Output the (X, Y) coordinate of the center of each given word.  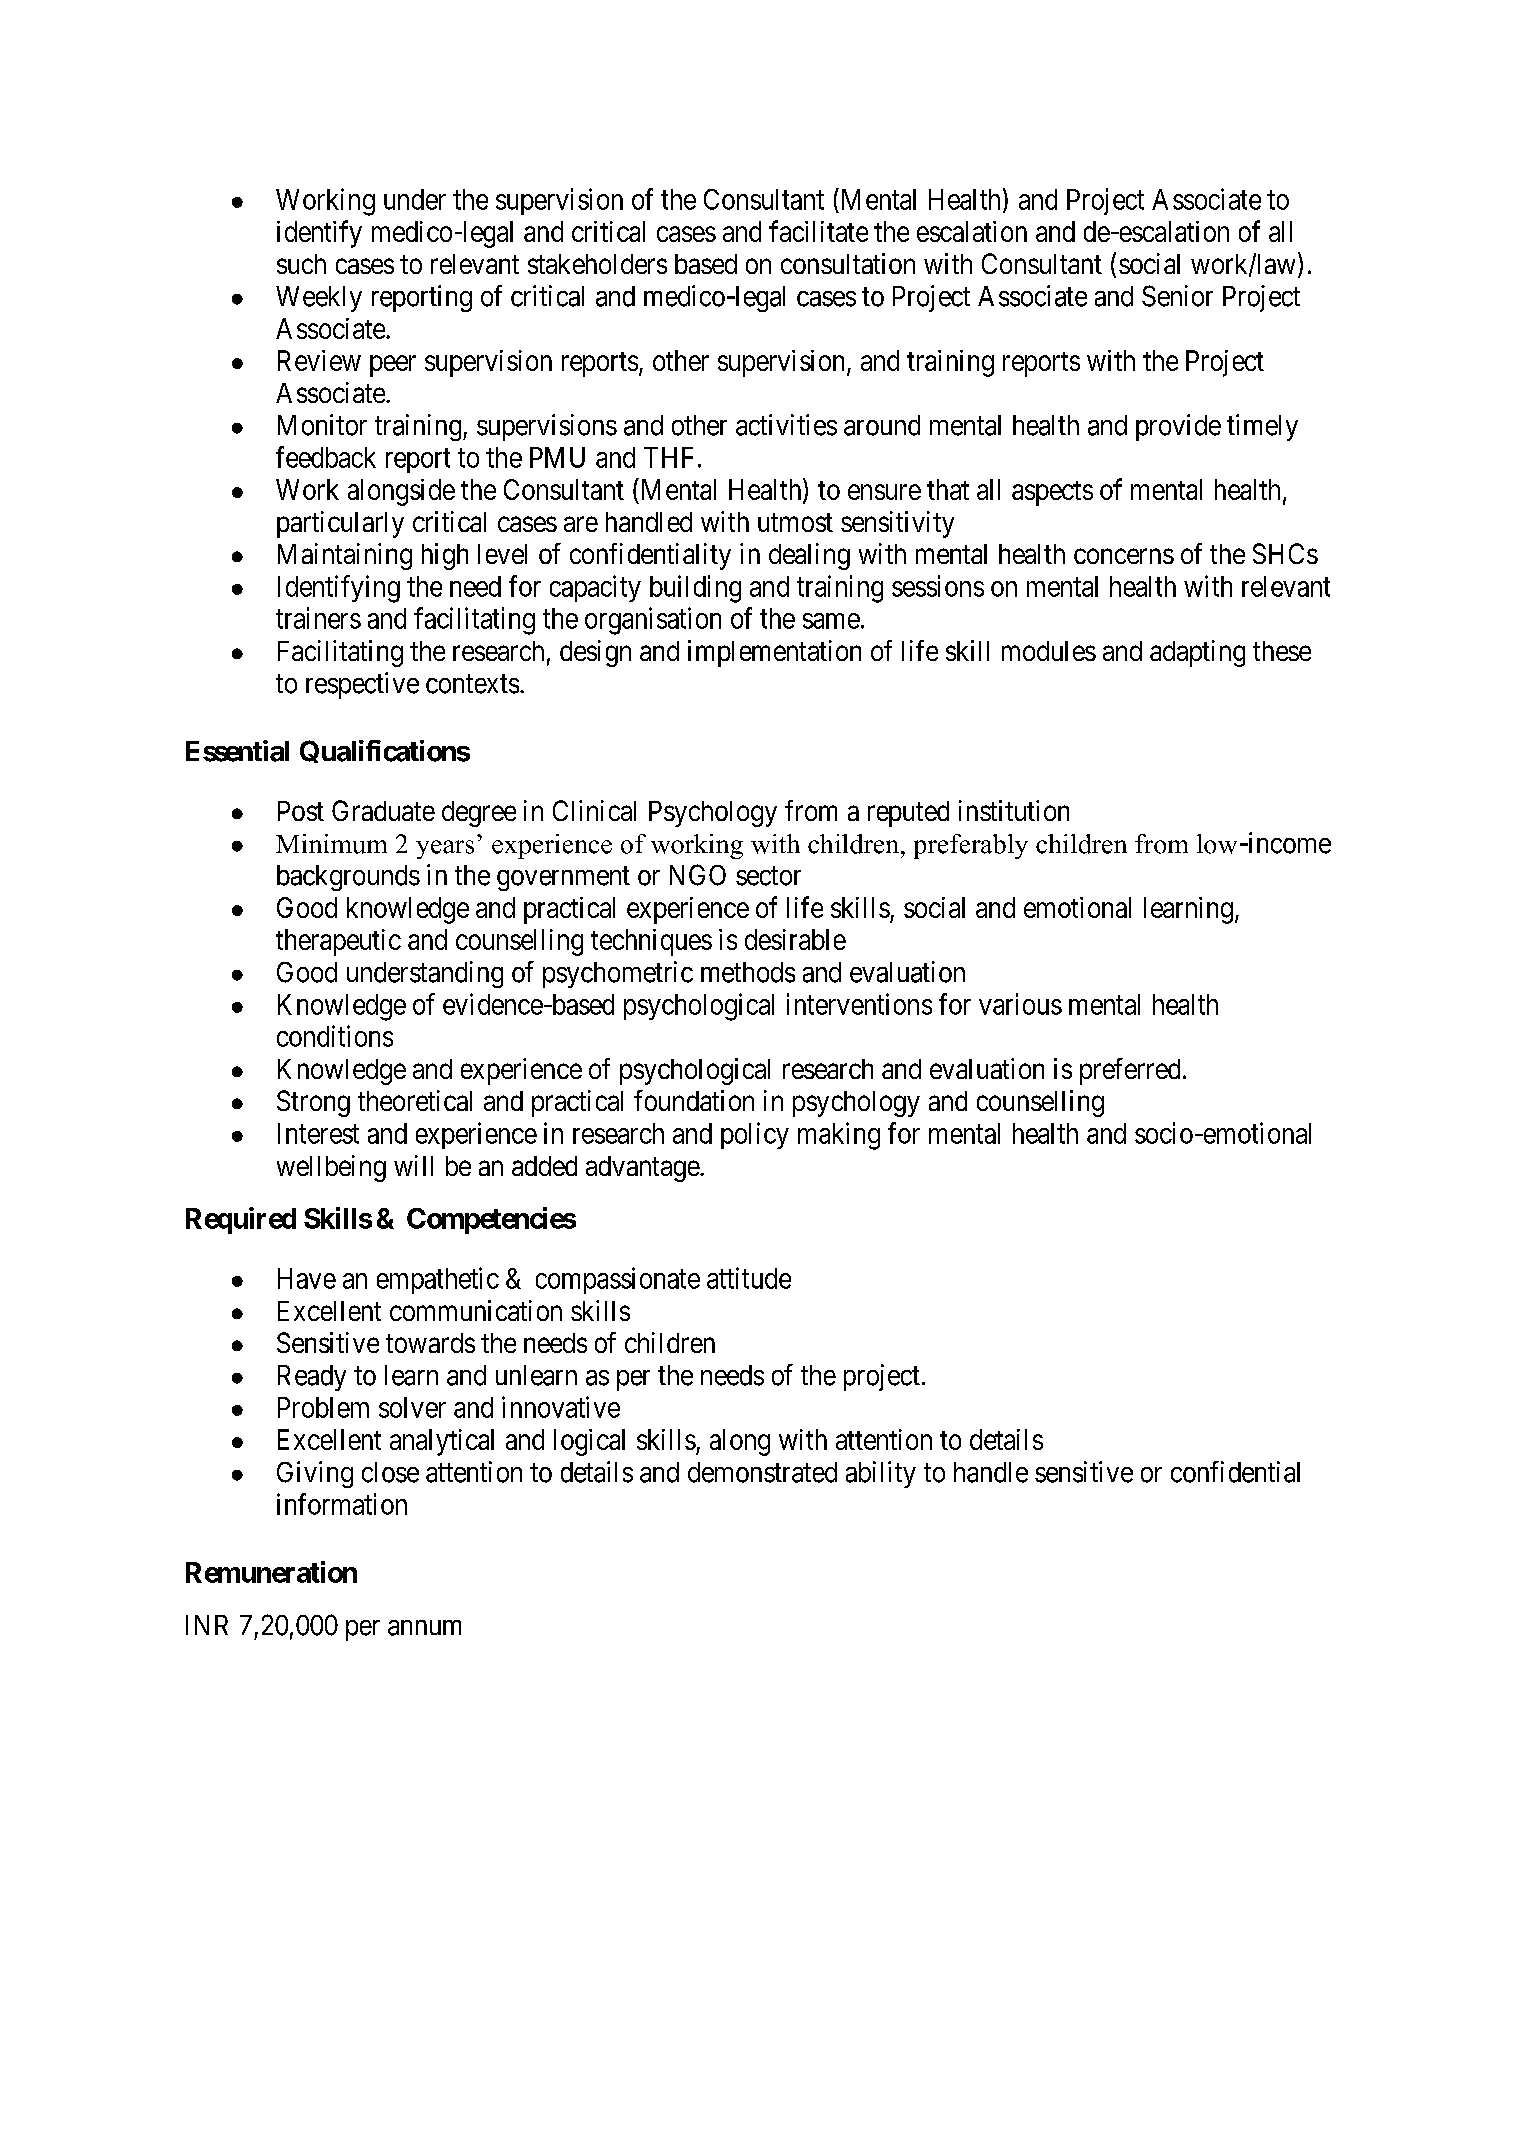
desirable (795, 939)
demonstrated (762, 1472)
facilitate (818, 231)
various (1020, 1004)
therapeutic (338, 942)
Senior (1177, 296)
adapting (1197, 653)
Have (307, 1278)
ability (881, 1474)
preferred (1130, 1071)
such (301, 264)
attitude (749, 1278)
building (695, 589)
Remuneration (271, 1572)
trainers (318, 618)
